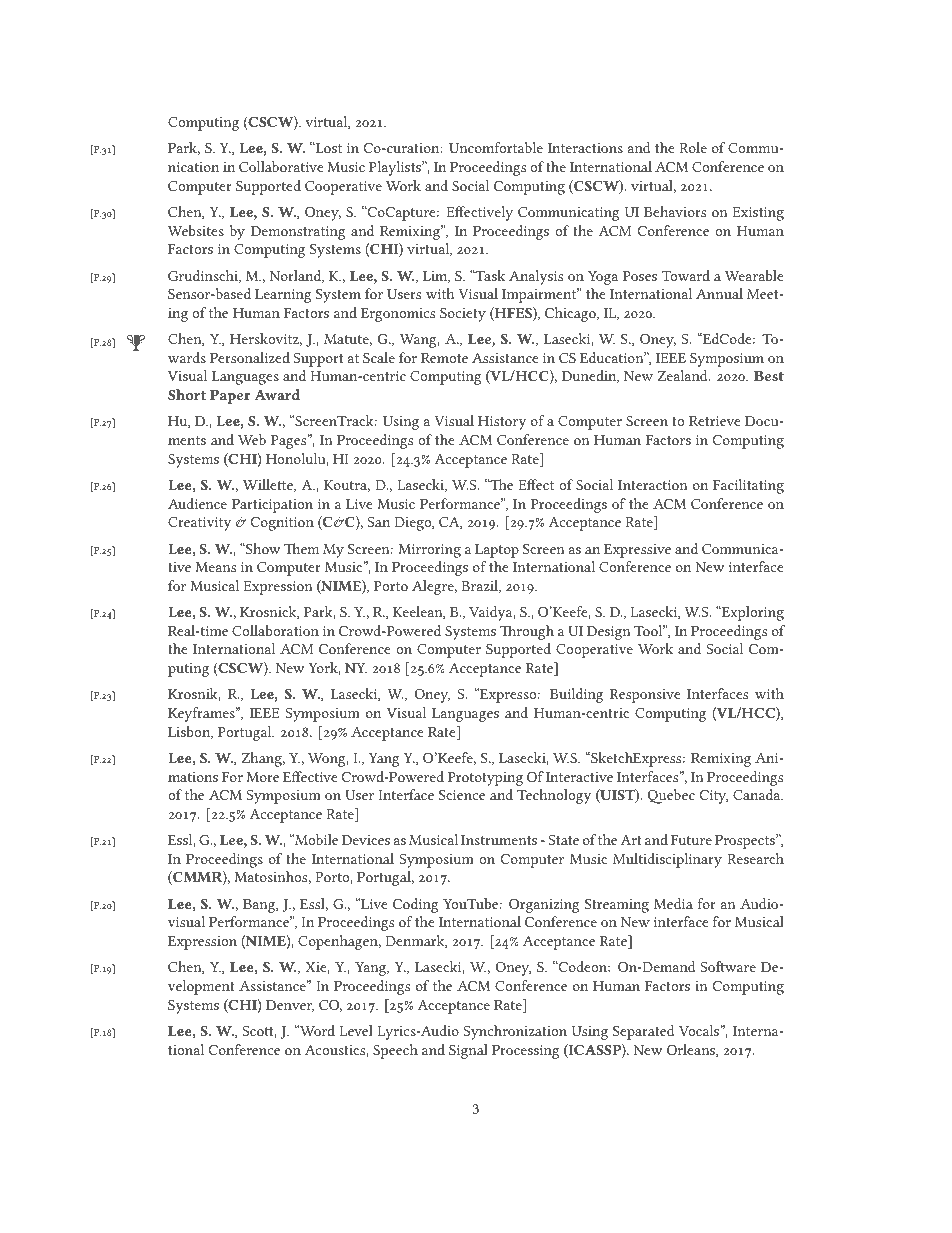 This document has width=952, height=1233. I want to click on Role, so click(693, 147).
